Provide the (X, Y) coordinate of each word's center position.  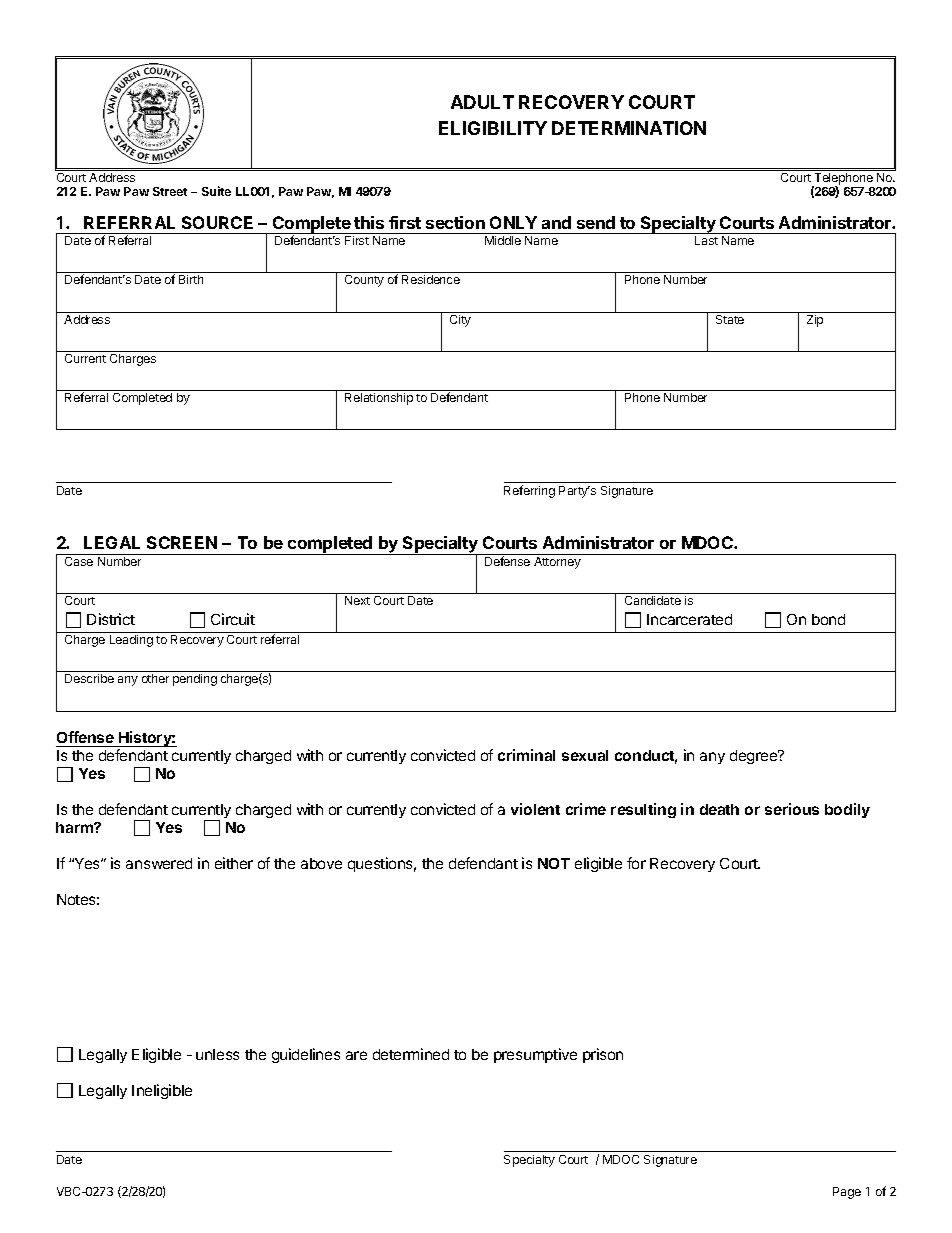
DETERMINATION (629, 128)
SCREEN (182, 542)
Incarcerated (689, 619)
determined (411, 1054)
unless (217, 1054)
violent (535, 809)
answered (159, 863)
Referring (529, 491)
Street (170, 191)
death (719, 809)
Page (847, 1193)
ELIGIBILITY (493, 128)
